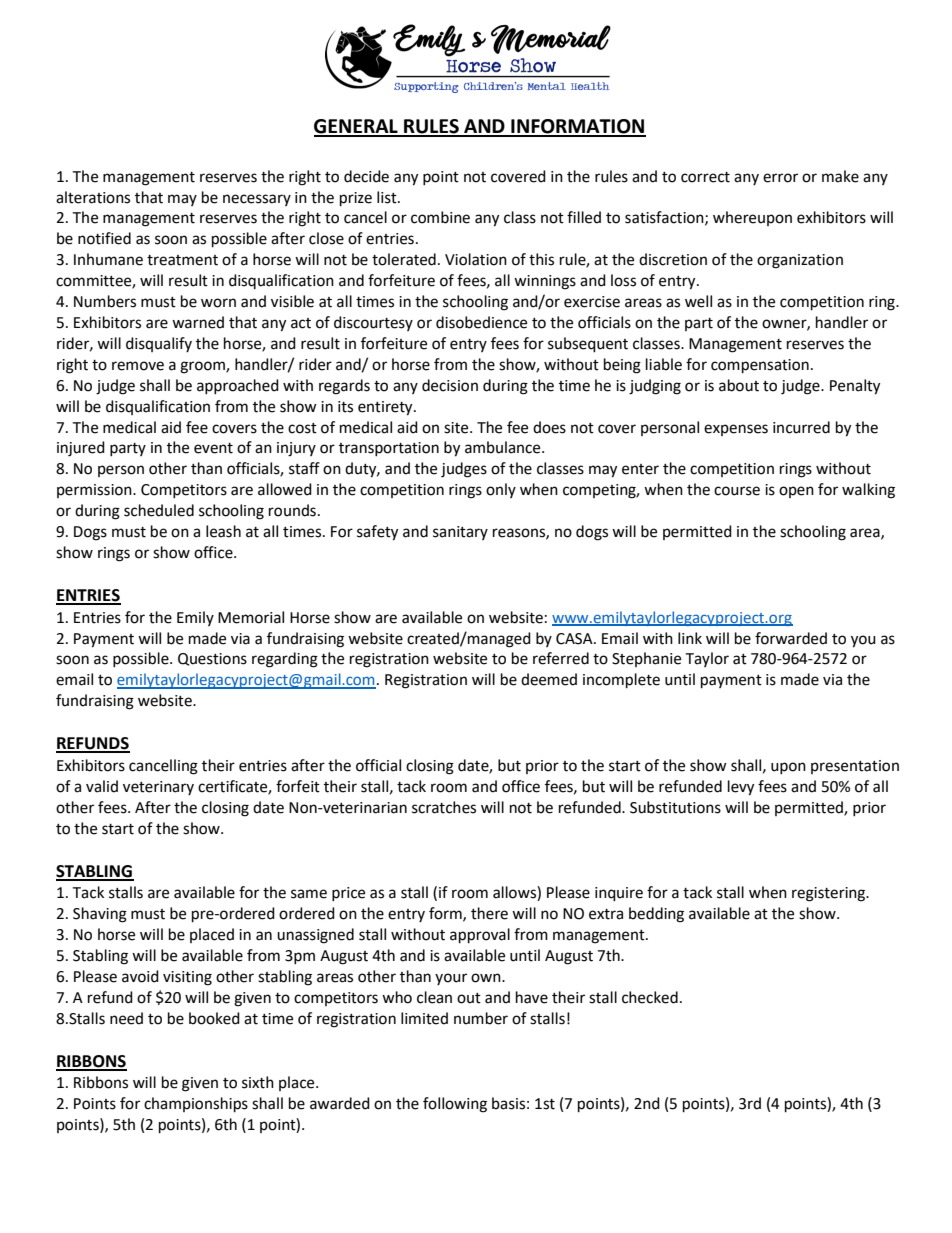  What do you see at coordinates (138, 366) in the screenshot?
I see `remove` at bounding box center [138, 366].
